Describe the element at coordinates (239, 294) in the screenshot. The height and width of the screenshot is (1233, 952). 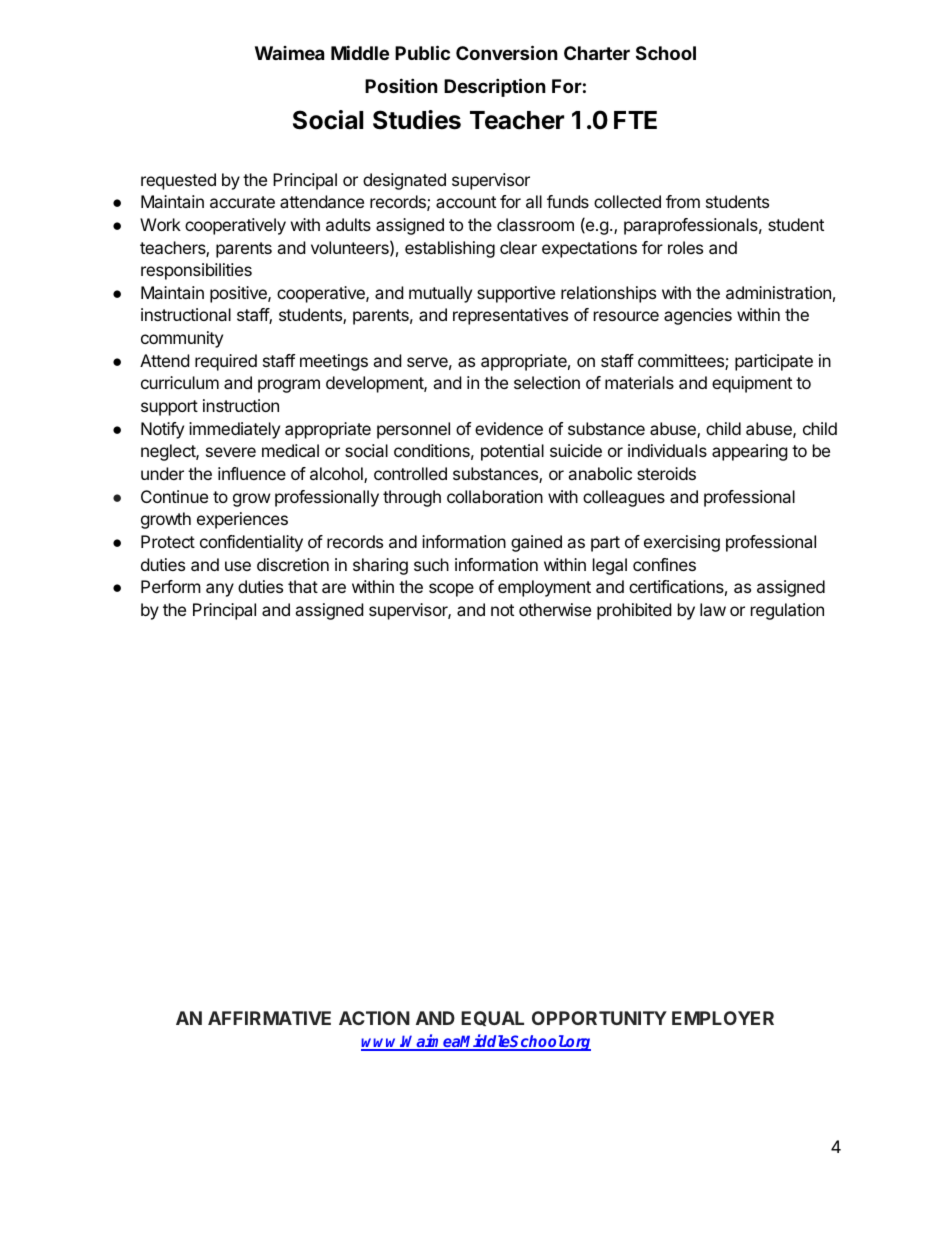
I see `positive` at that location.
